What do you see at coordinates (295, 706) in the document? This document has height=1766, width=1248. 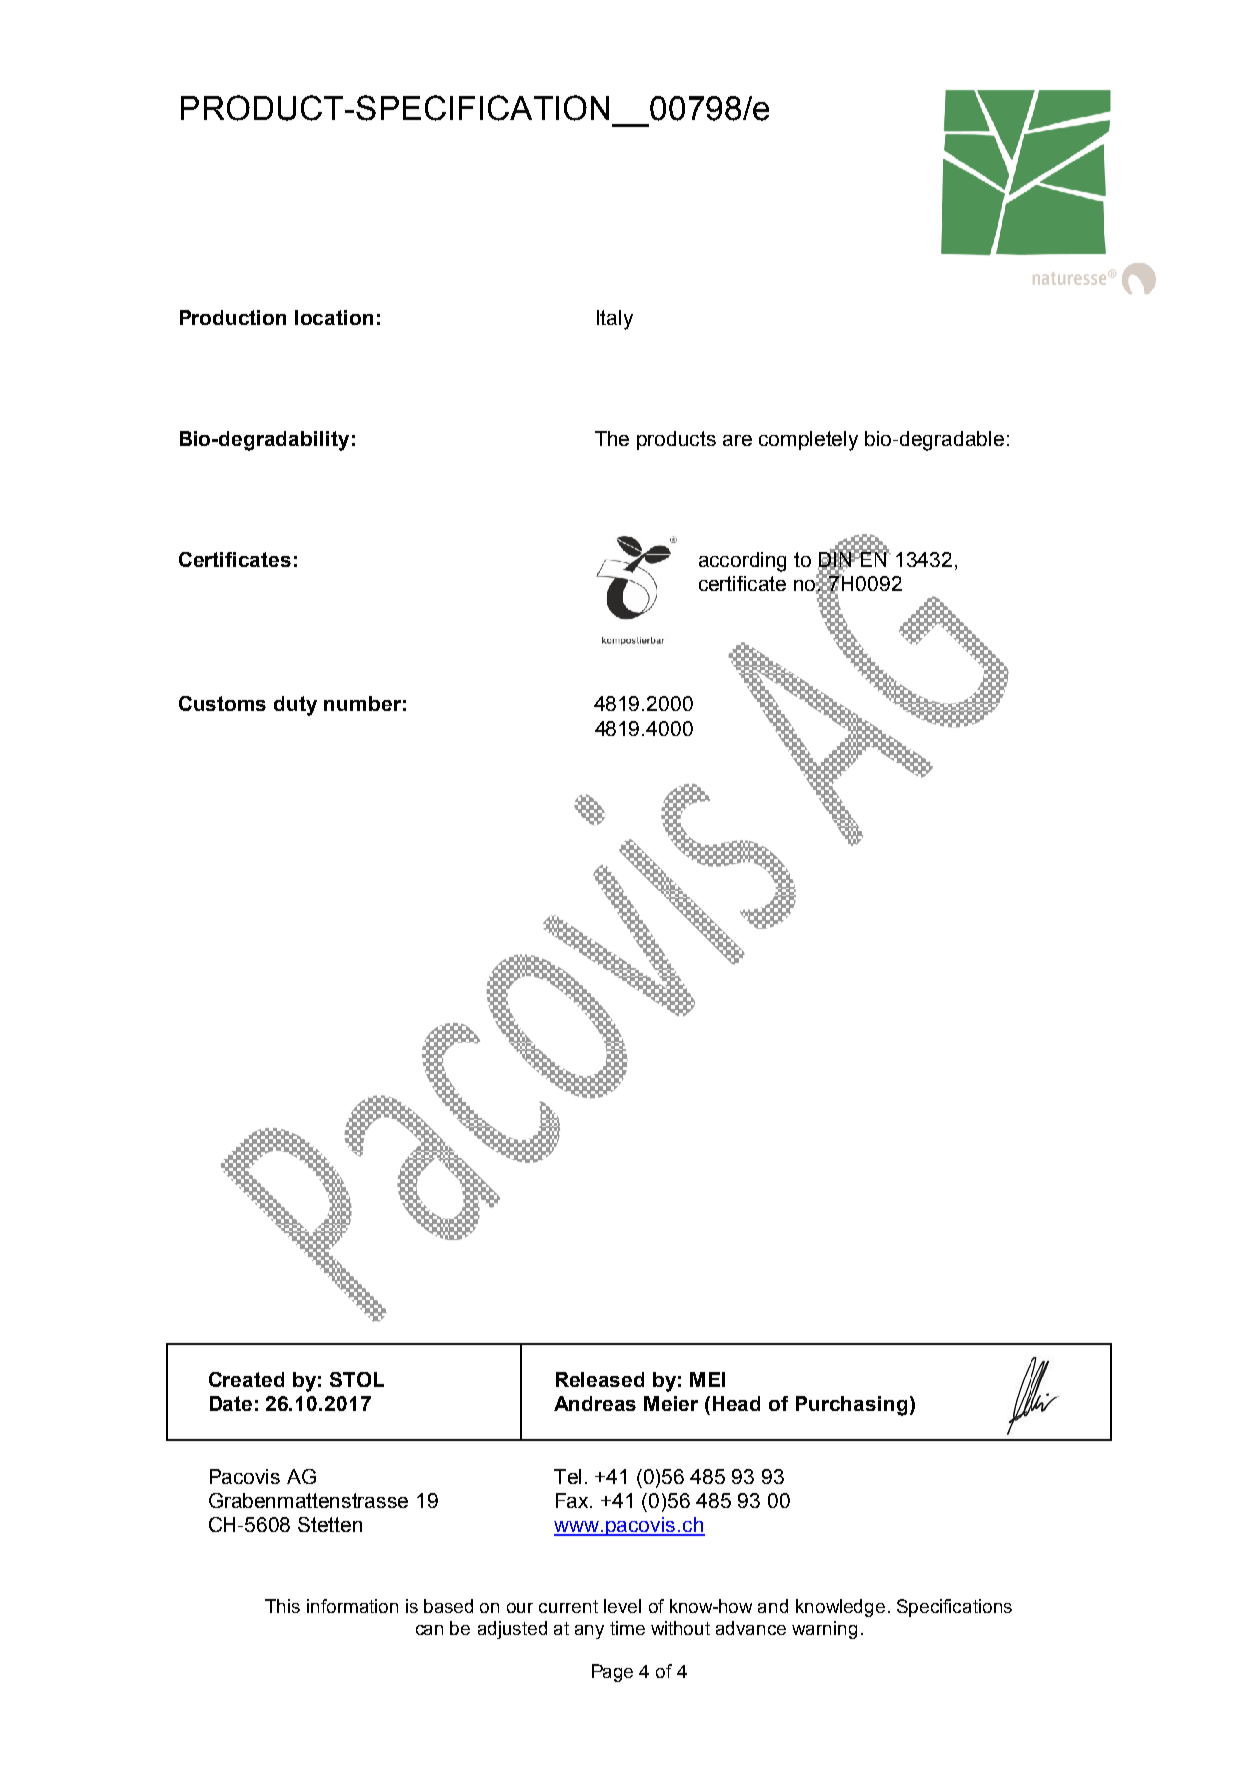 I see `duty` at bounding box center [295, 706].
